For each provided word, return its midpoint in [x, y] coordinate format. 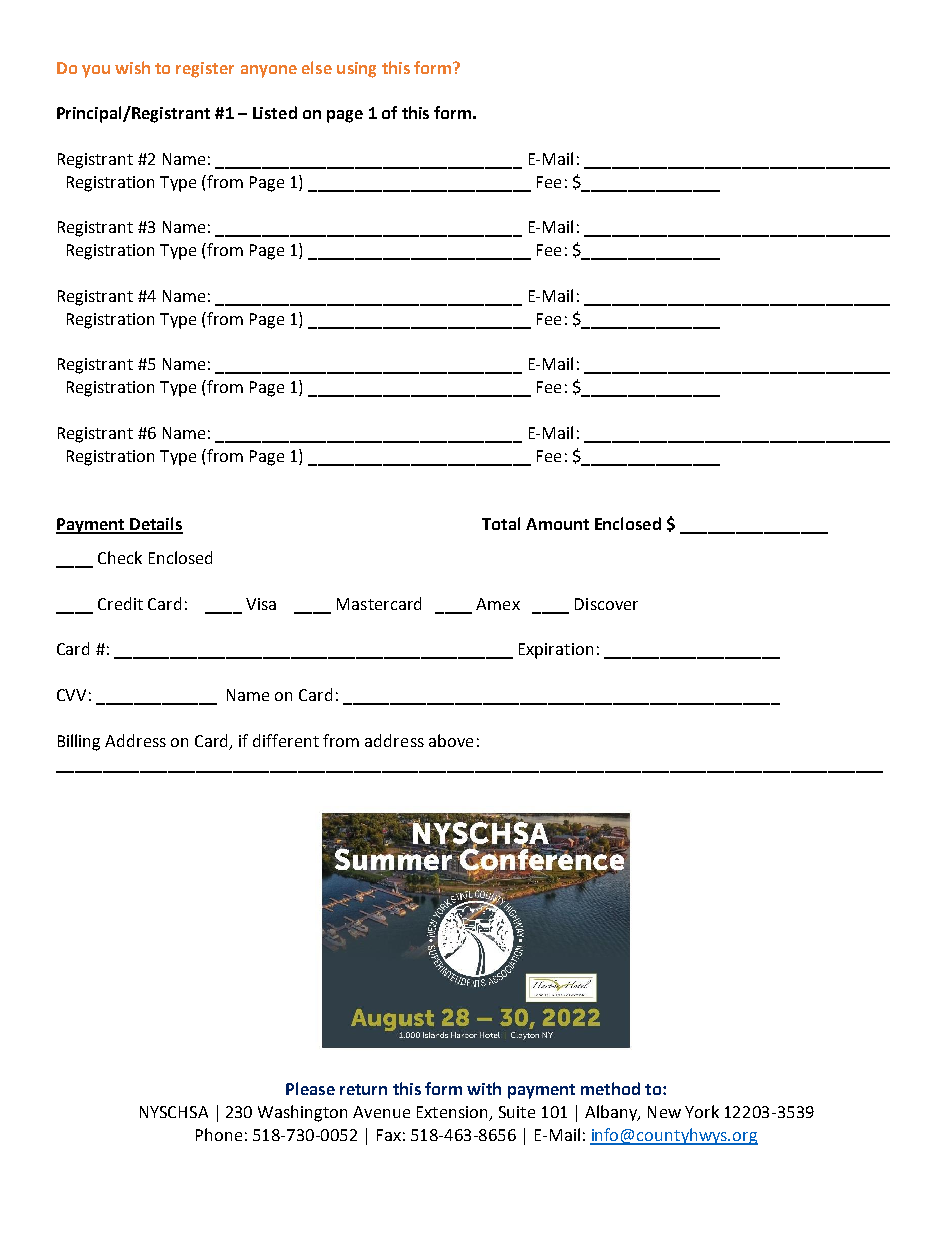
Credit [120, 603]
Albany [612, 1113]
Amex [498, 604]
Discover [606, 604]
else [317, 67]
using [356, 70]
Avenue [381, 1112]
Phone [219, 1134]
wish [132, 67]
